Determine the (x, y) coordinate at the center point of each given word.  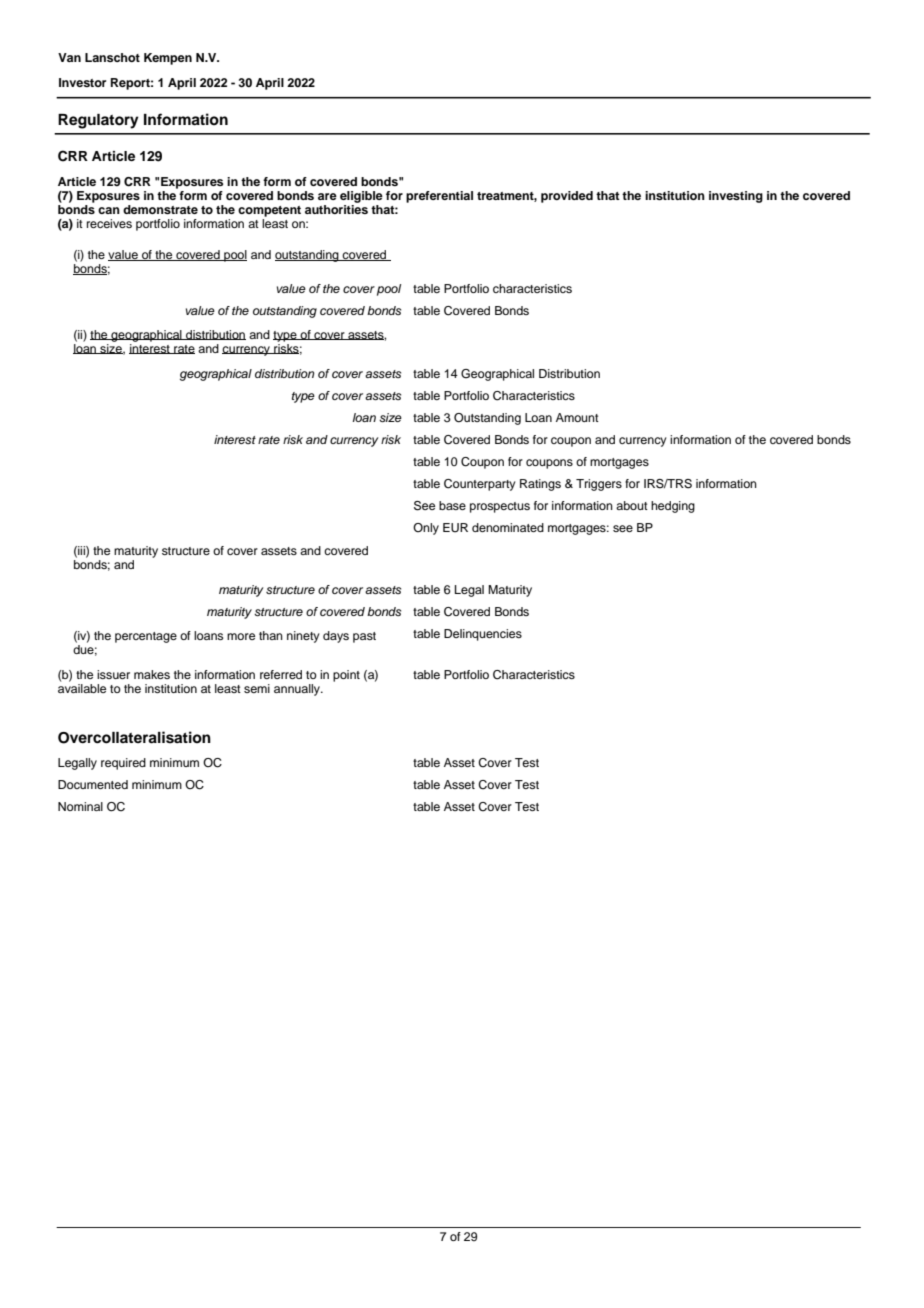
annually (298, 690)
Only (426, 529)
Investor (82, 82)
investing (736, 197)
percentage (146, 637)
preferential (439, 197)
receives (109, 223)
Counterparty (480, 485)
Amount (577, 417)
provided (567, 197)
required (123, 764)
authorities (336, 208)
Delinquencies (483, 635)
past (364, 637)
